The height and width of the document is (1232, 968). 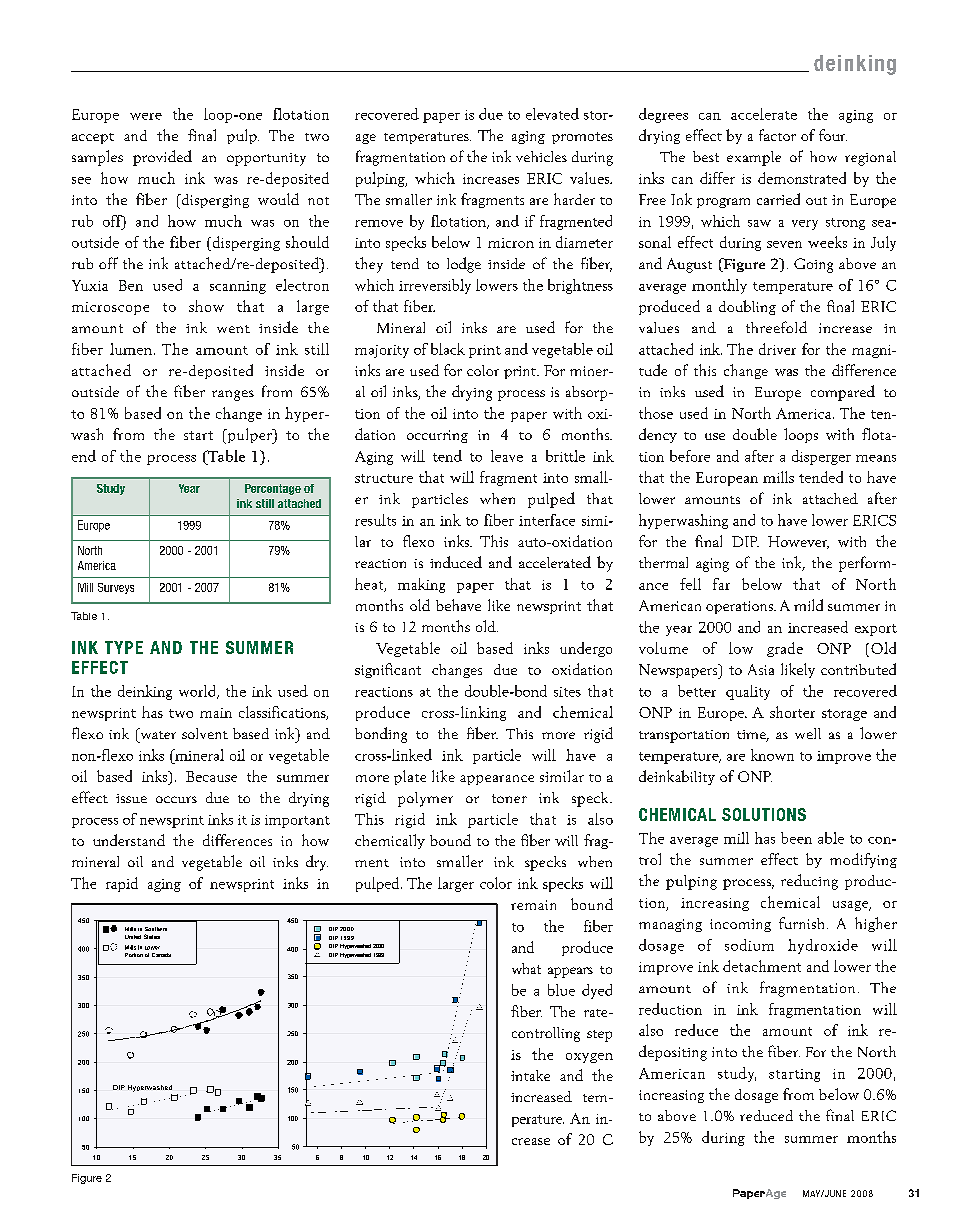 I want to click on vehicles, so click(x=541, y=156).
